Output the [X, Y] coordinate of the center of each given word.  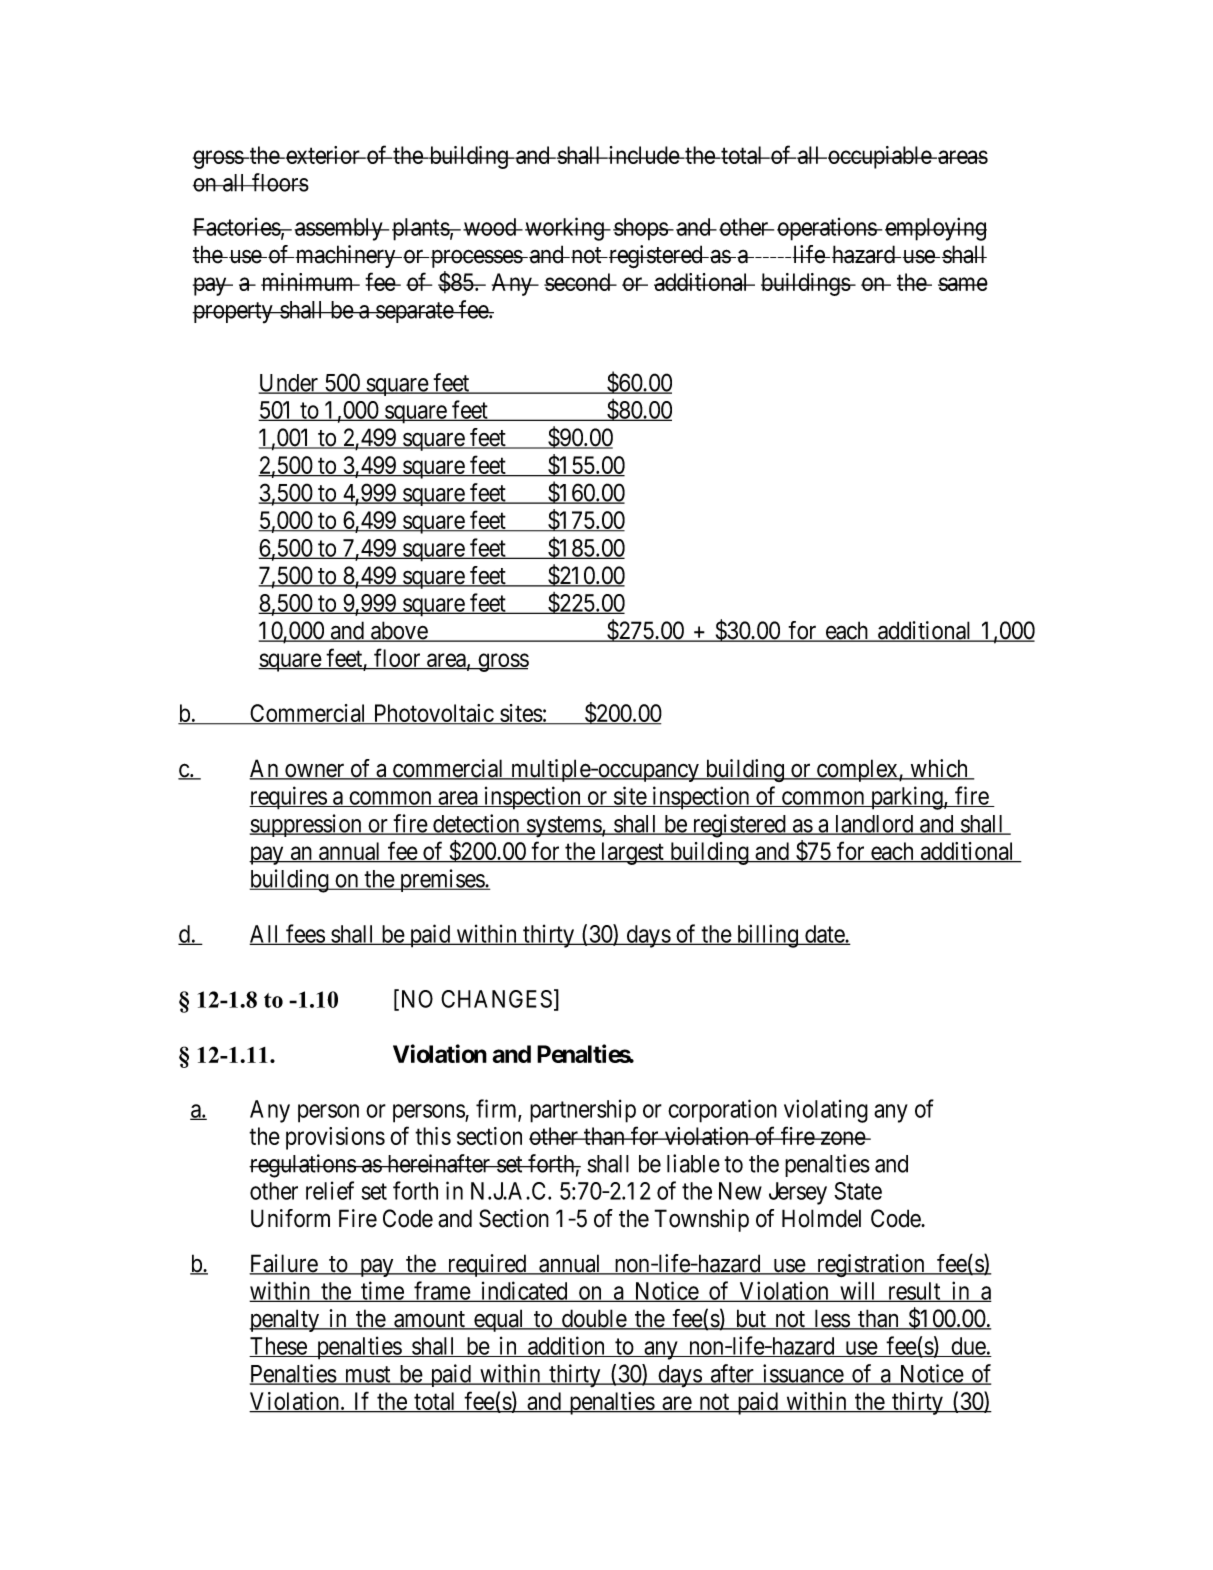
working [565, 229]
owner [315, 772]
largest [632, 853]
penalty [285, 1320]
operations [827, 229]
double [593, 1319]
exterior [323, 155]
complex [857, 770]
